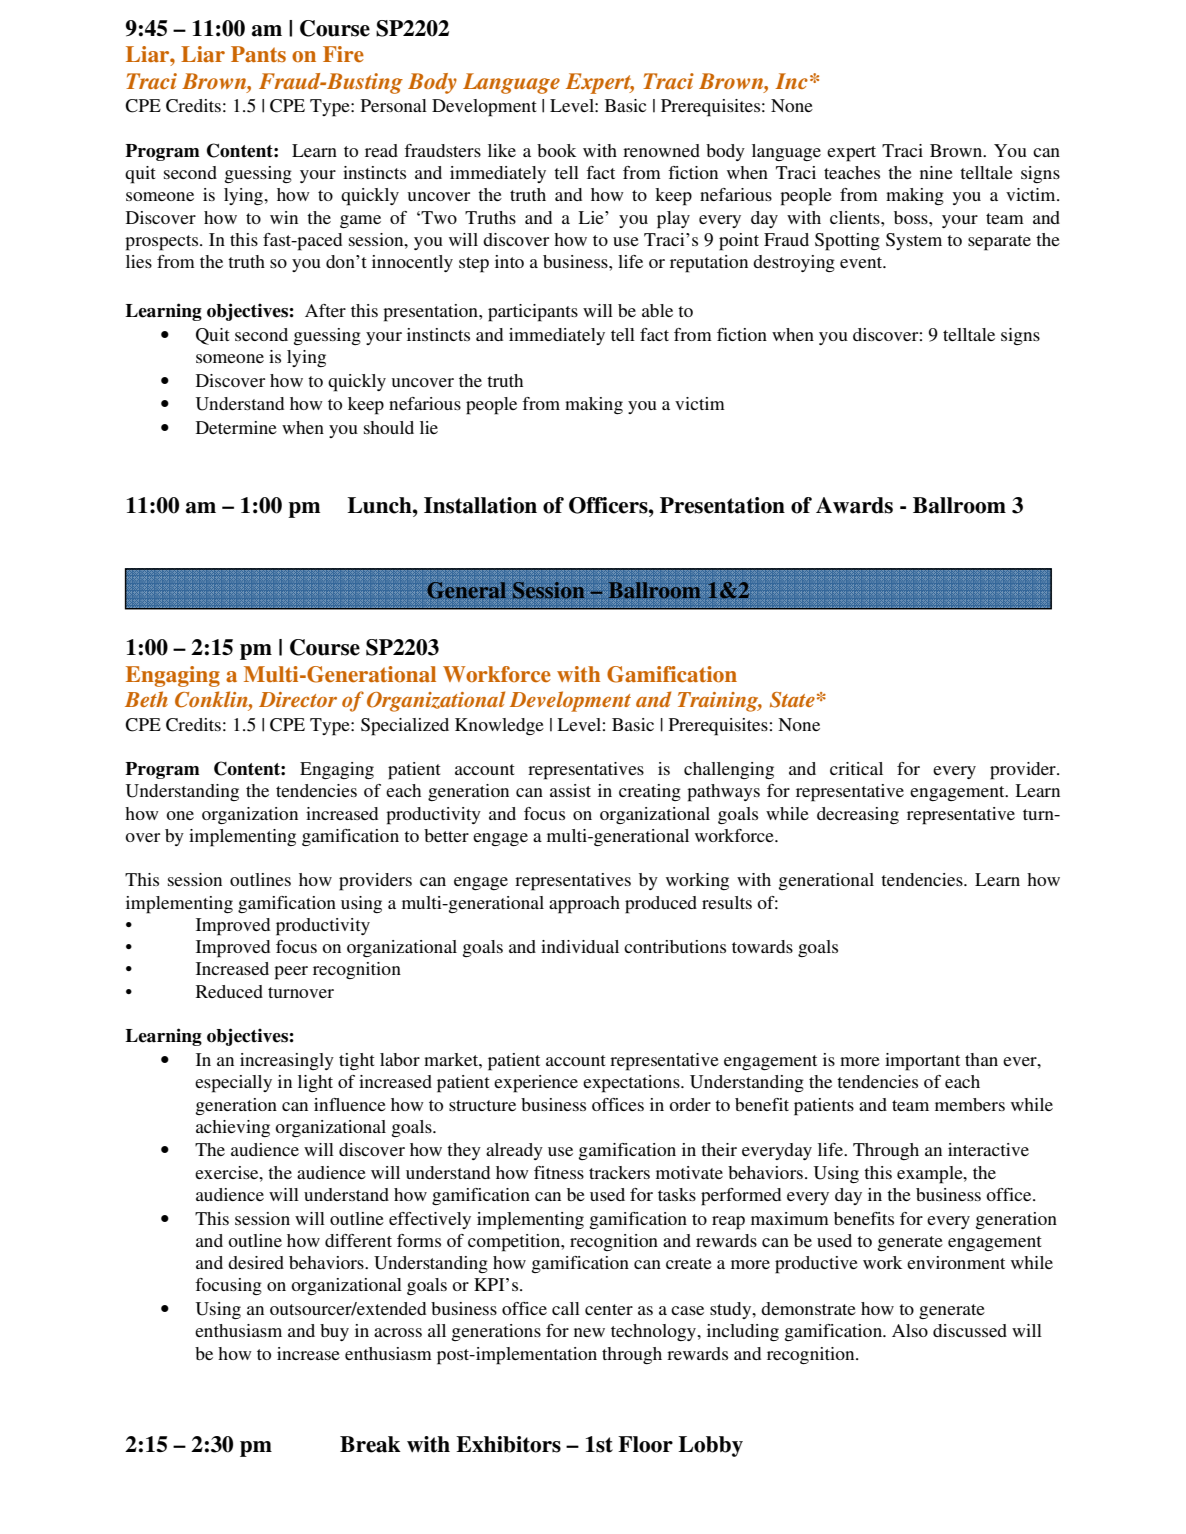  What do you see at coordinates (854, 505) in the screenshot?
I see `Awards` at bounding box center [854, 505].
